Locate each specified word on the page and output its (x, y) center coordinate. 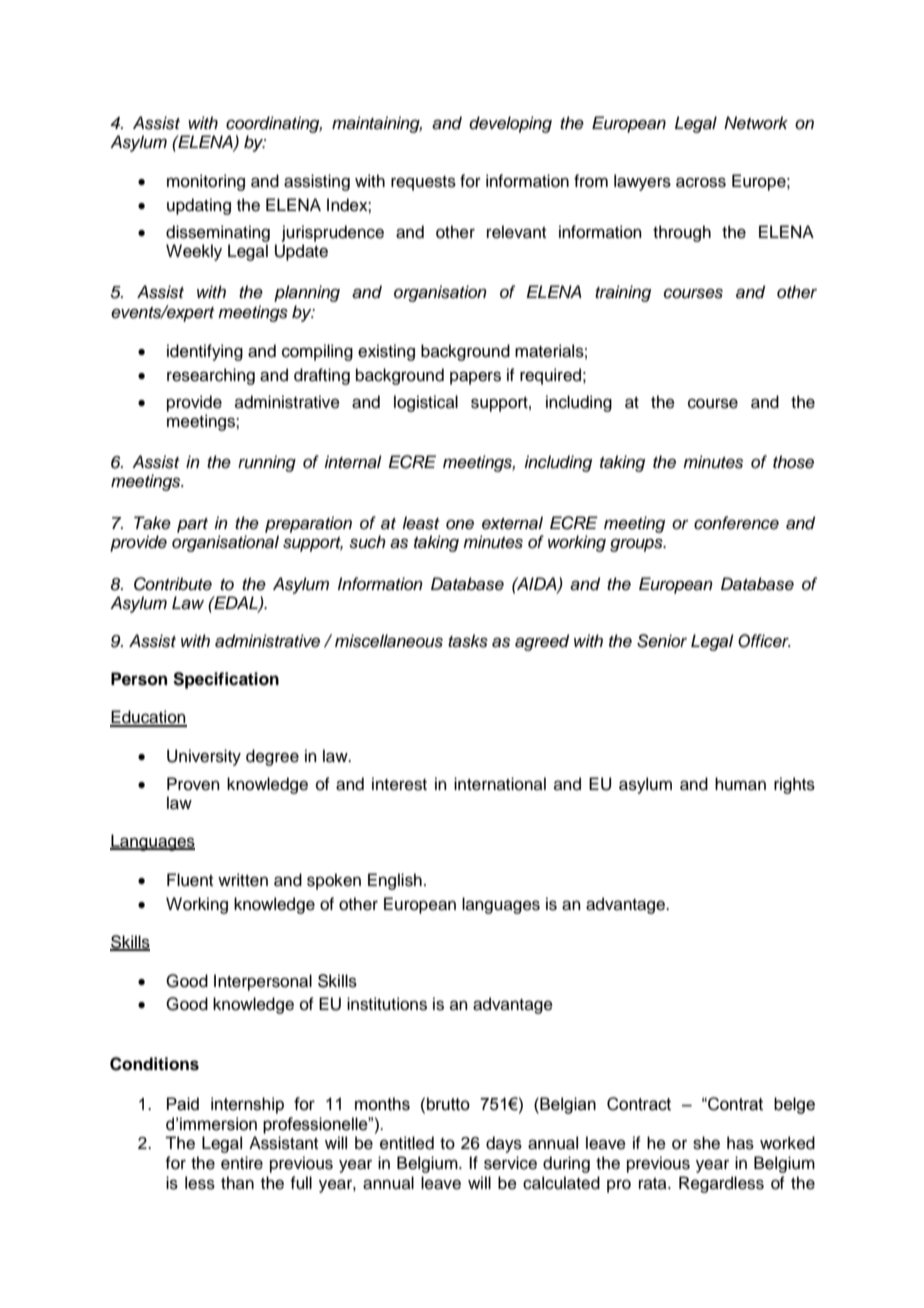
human (740, 784)
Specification (226, 680)
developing (510, 124)
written (243, 880)
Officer (764, 641)
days (504, 1144)
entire (242, 1163)
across (701, 182)
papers (475, 378)
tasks (468, 641)
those (793, 462)
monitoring (206, 182)
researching (211, 376)
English (395, 881)
